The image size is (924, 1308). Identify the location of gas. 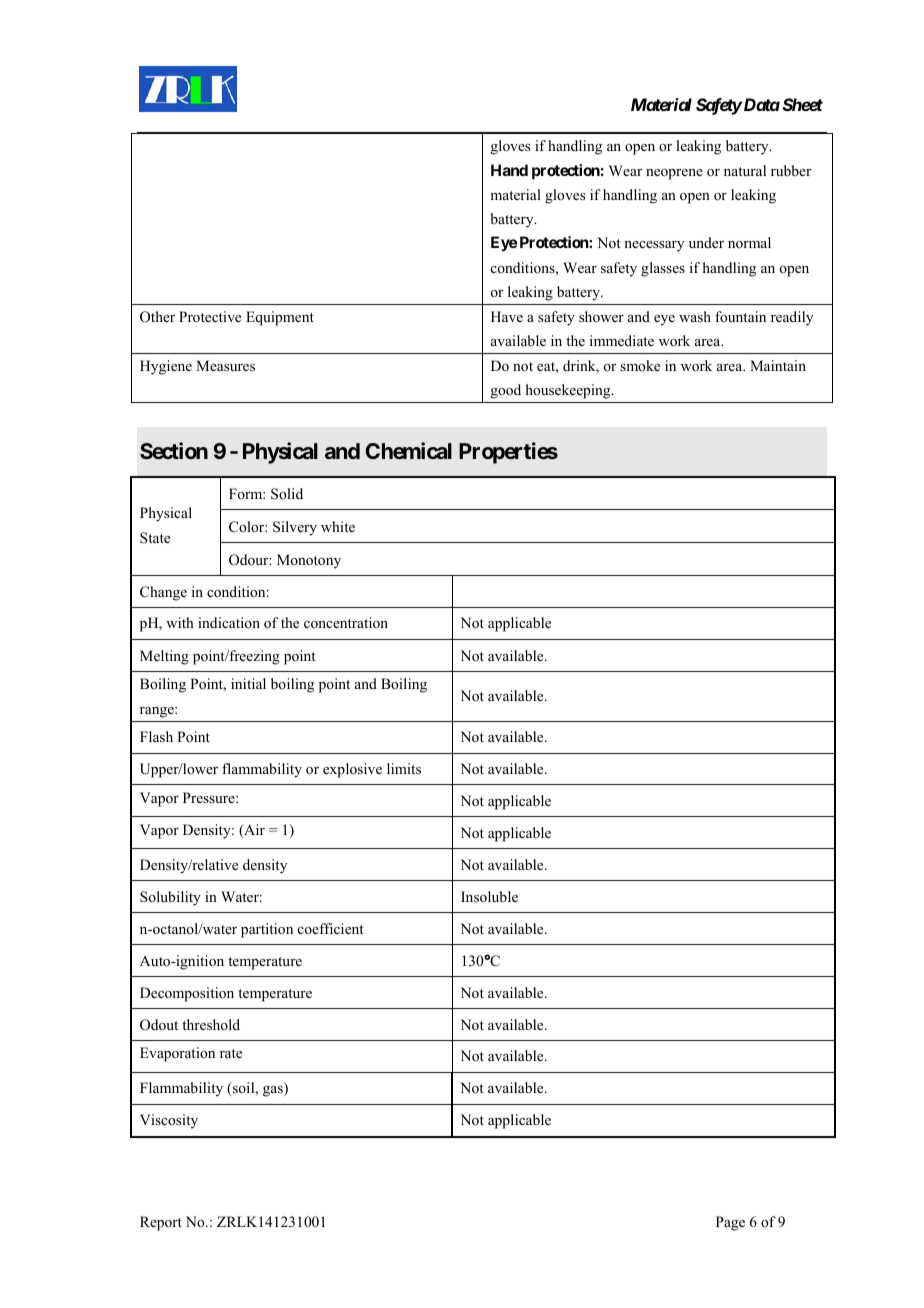
(274, 1091).
